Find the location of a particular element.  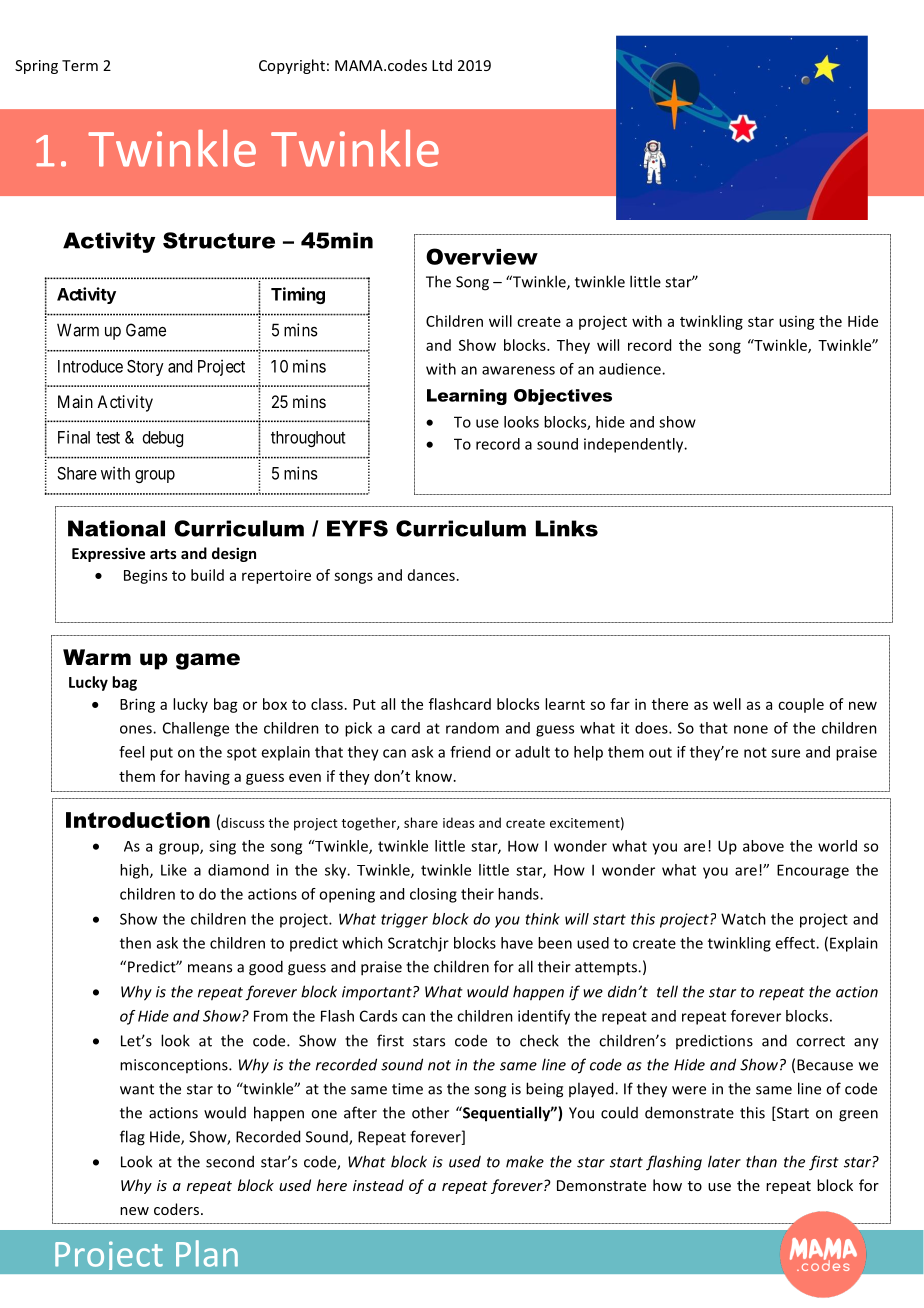

random is located at coordinates (472, 728).
